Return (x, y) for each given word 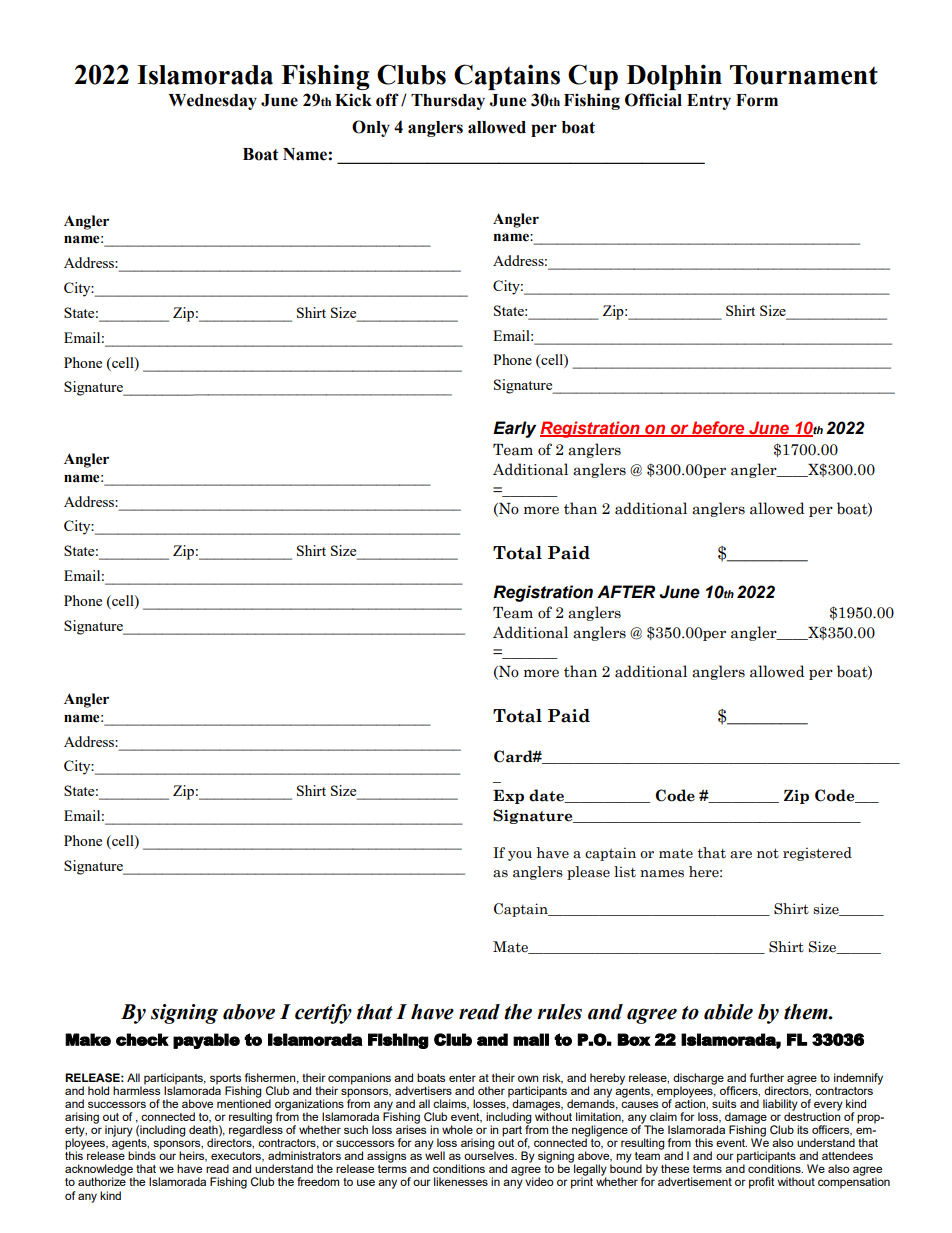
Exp (508, 797)
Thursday (448, 102)
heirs (193, 1156)
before (718, 428)
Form (757, 100)
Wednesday (212, 102)
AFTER (626, 591)
